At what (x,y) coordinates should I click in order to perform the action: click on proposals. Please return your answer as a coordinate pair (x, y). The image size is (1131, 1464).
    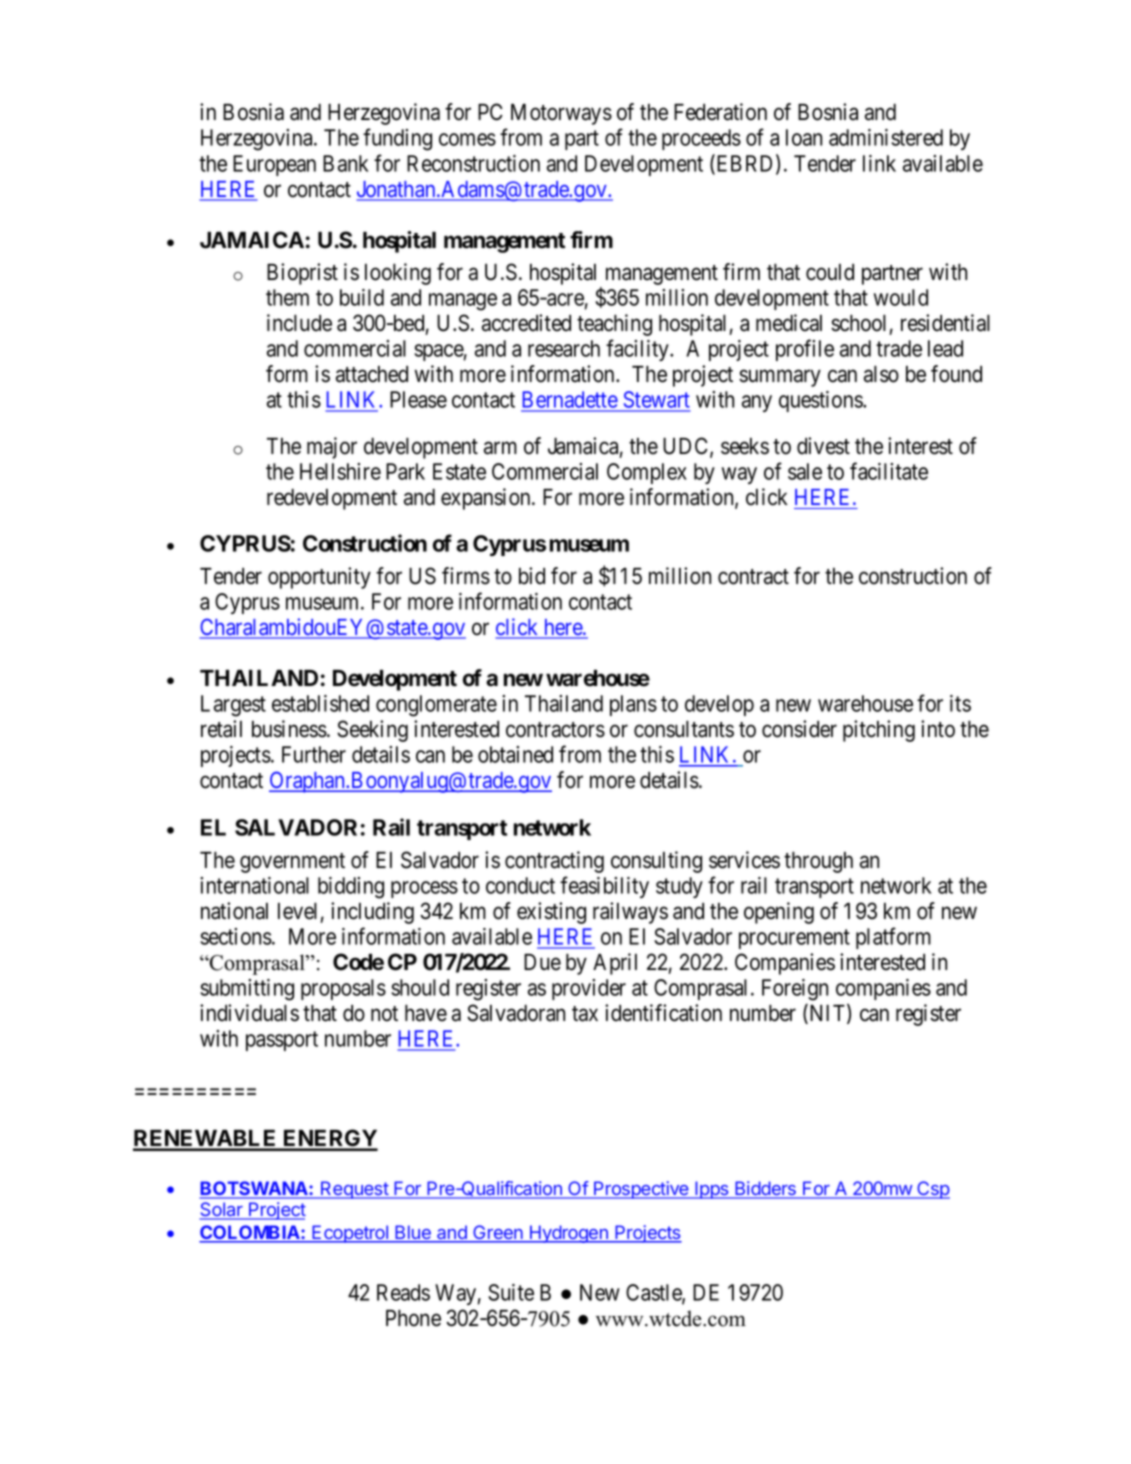
    Looking at the image, I should click on (343, 989).
